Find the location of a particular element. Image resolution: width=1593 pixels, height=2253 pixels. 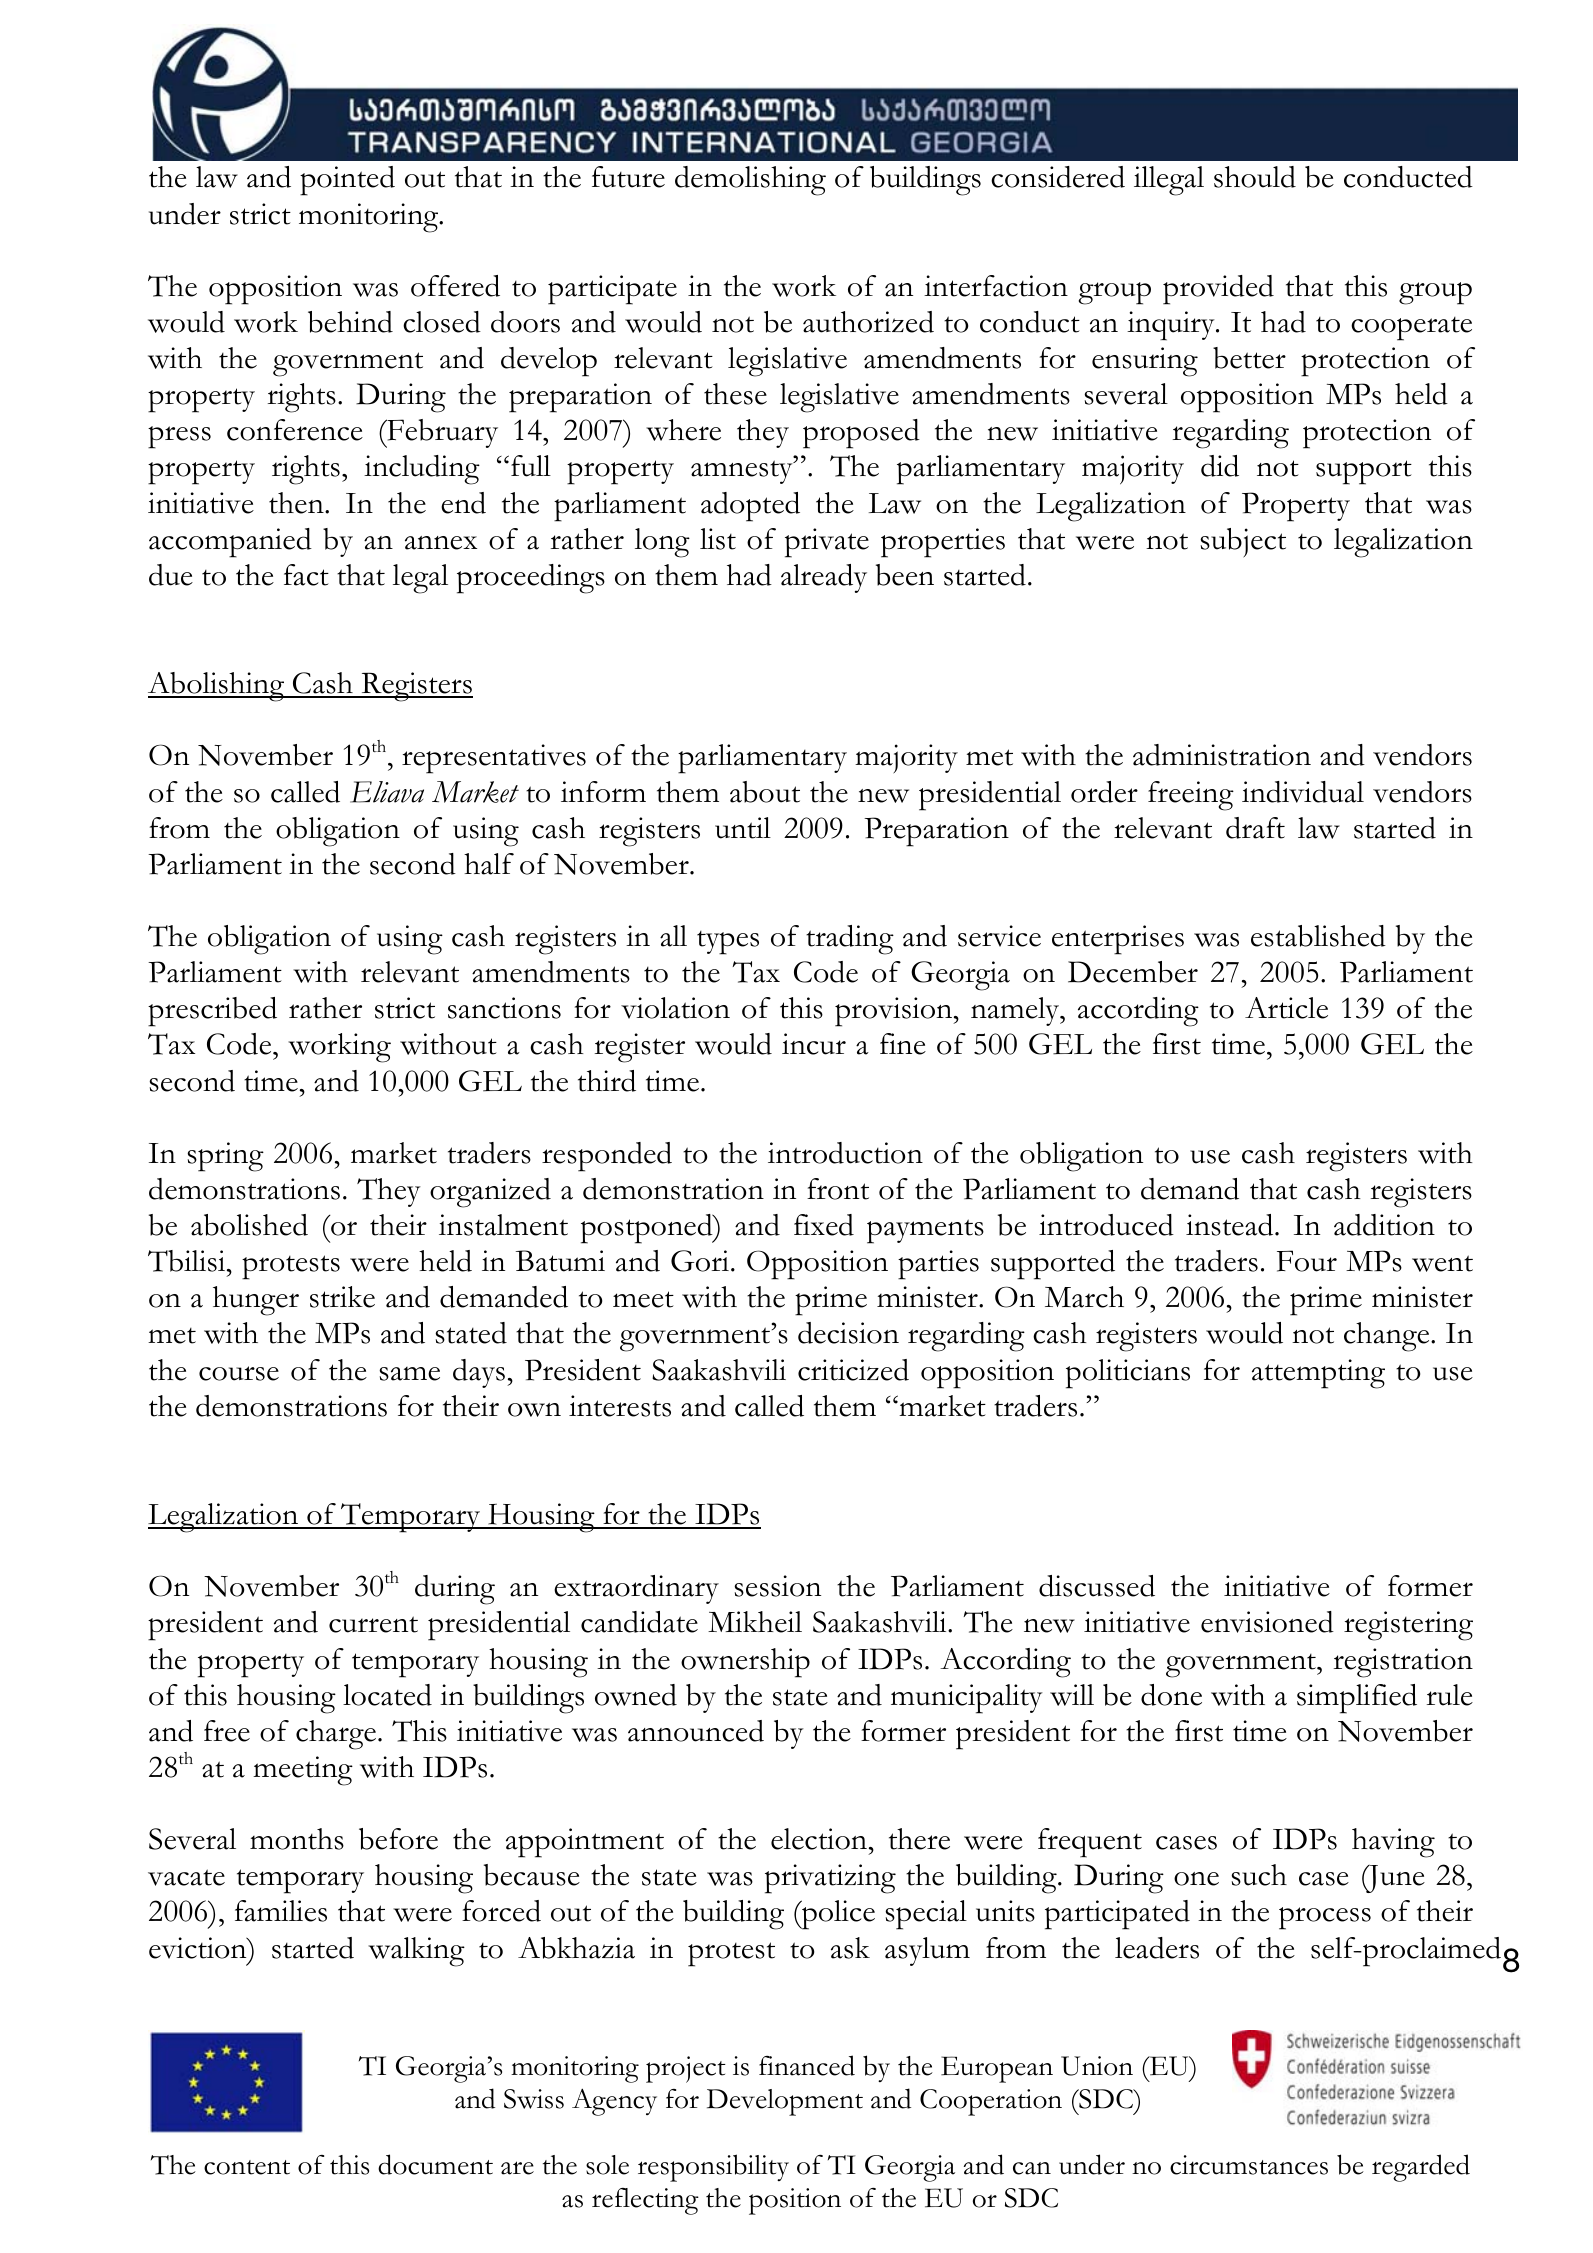

content is located at coordinates (247, 2167).
